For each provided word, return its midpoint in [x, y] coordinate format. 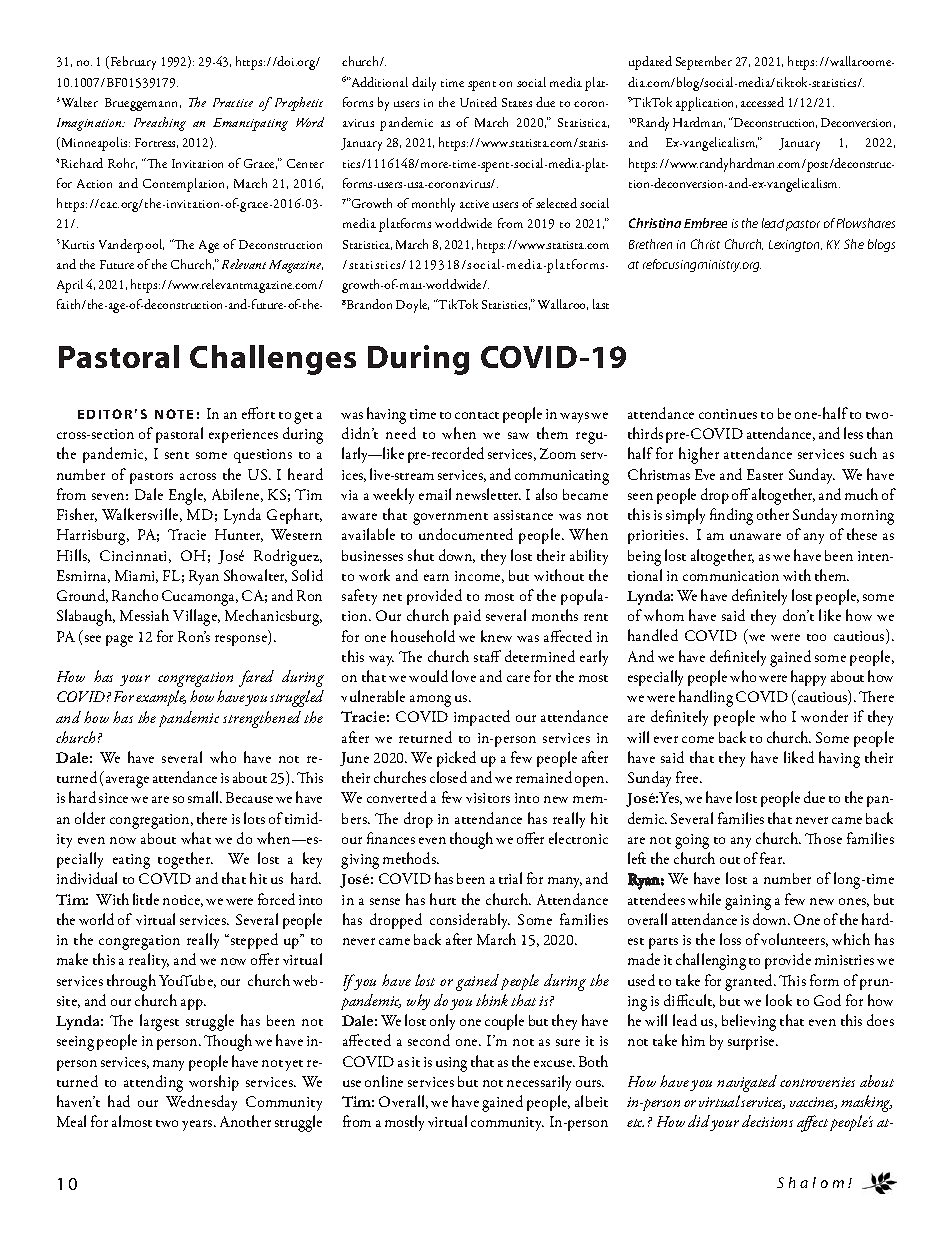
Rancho [135, 595]
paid [467, 617]
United [478, 102]
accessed [762, 102]
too [816, 637]
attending [153, 1083]
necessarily [539, 1083]
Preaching [160, 124]
